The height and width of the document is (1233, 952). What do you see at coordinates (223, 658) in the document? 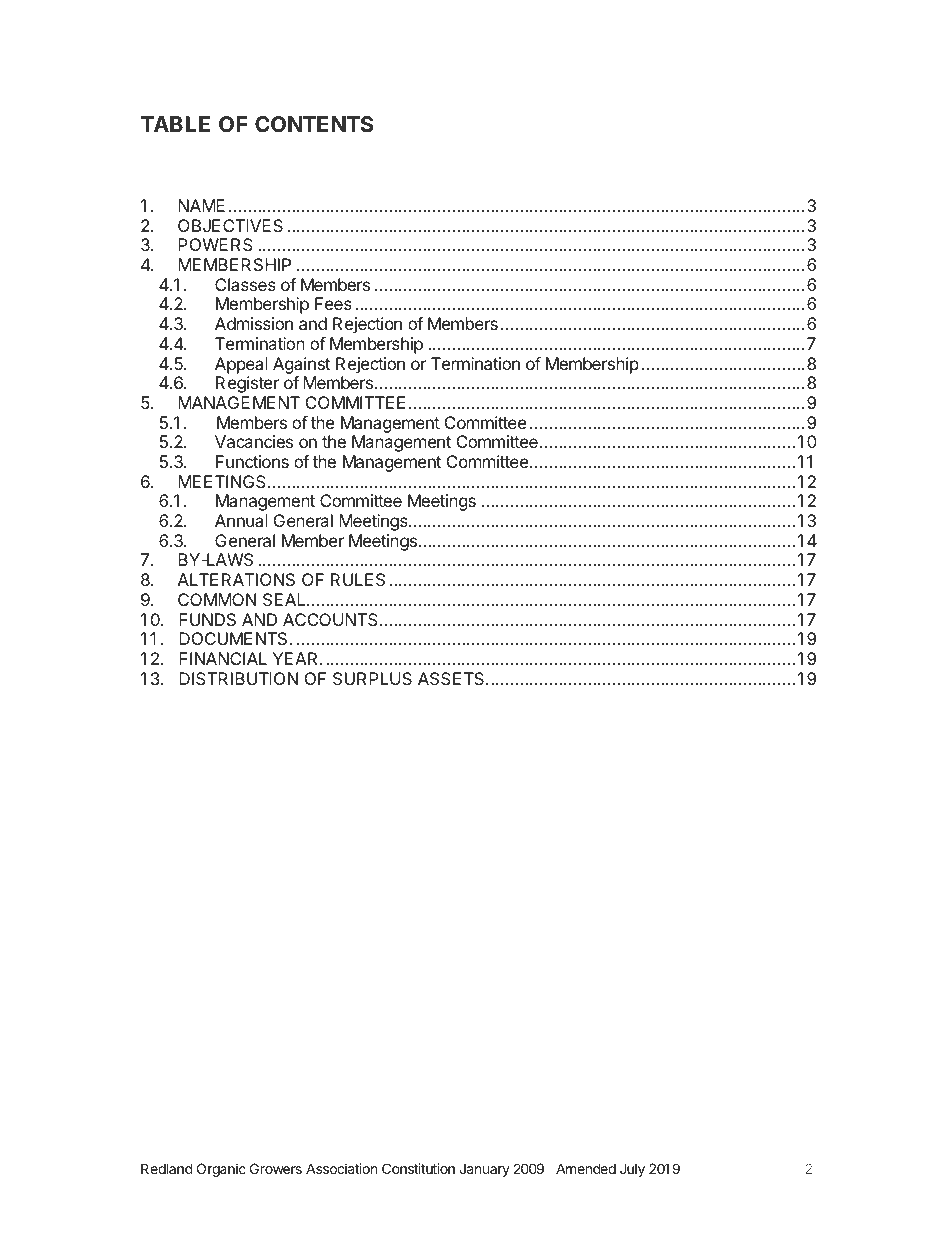
I see `FINANCIAL` at bounding box center [223, 658].
